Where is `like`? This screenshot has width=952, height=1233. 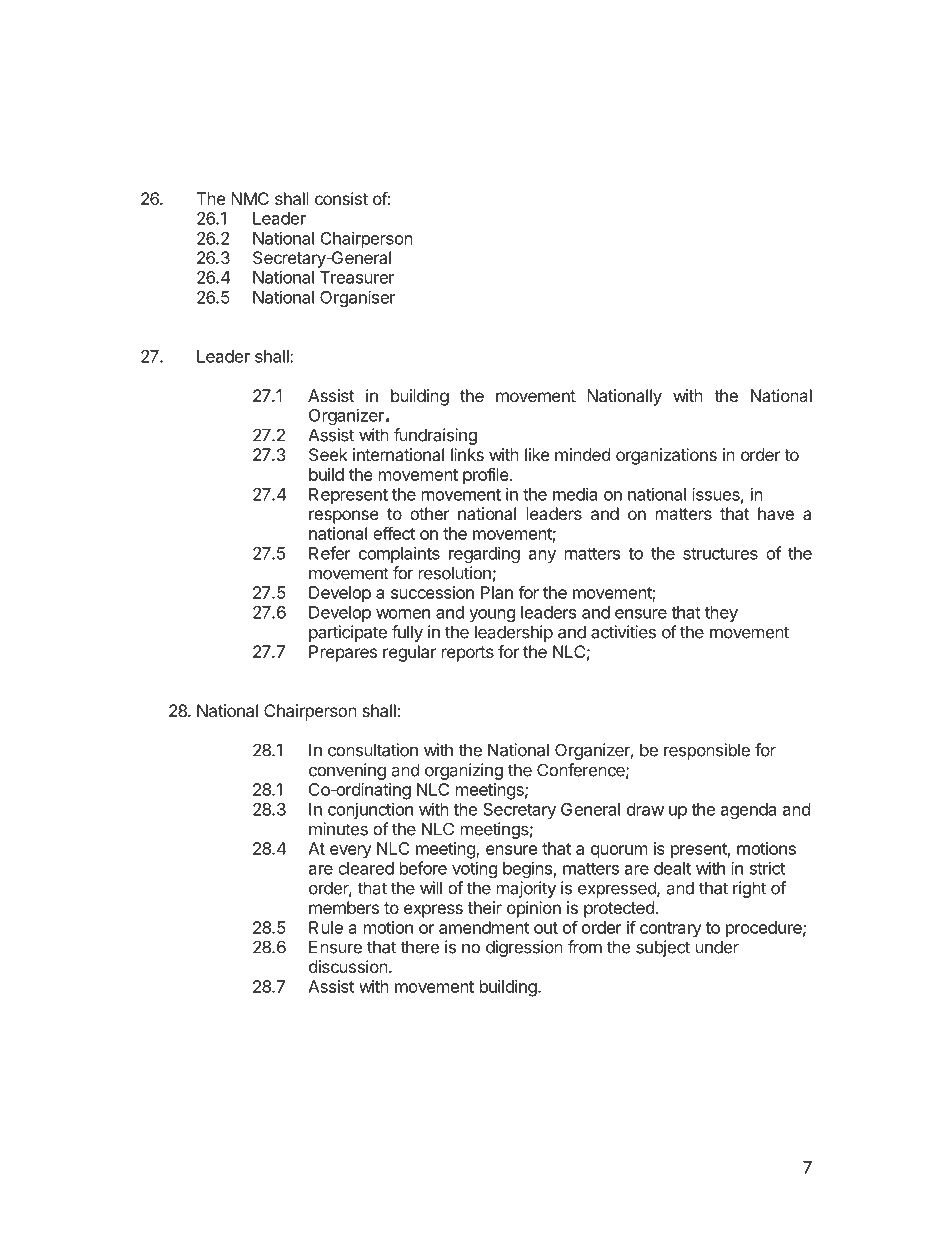 like is located at coordinates (537, 454).
